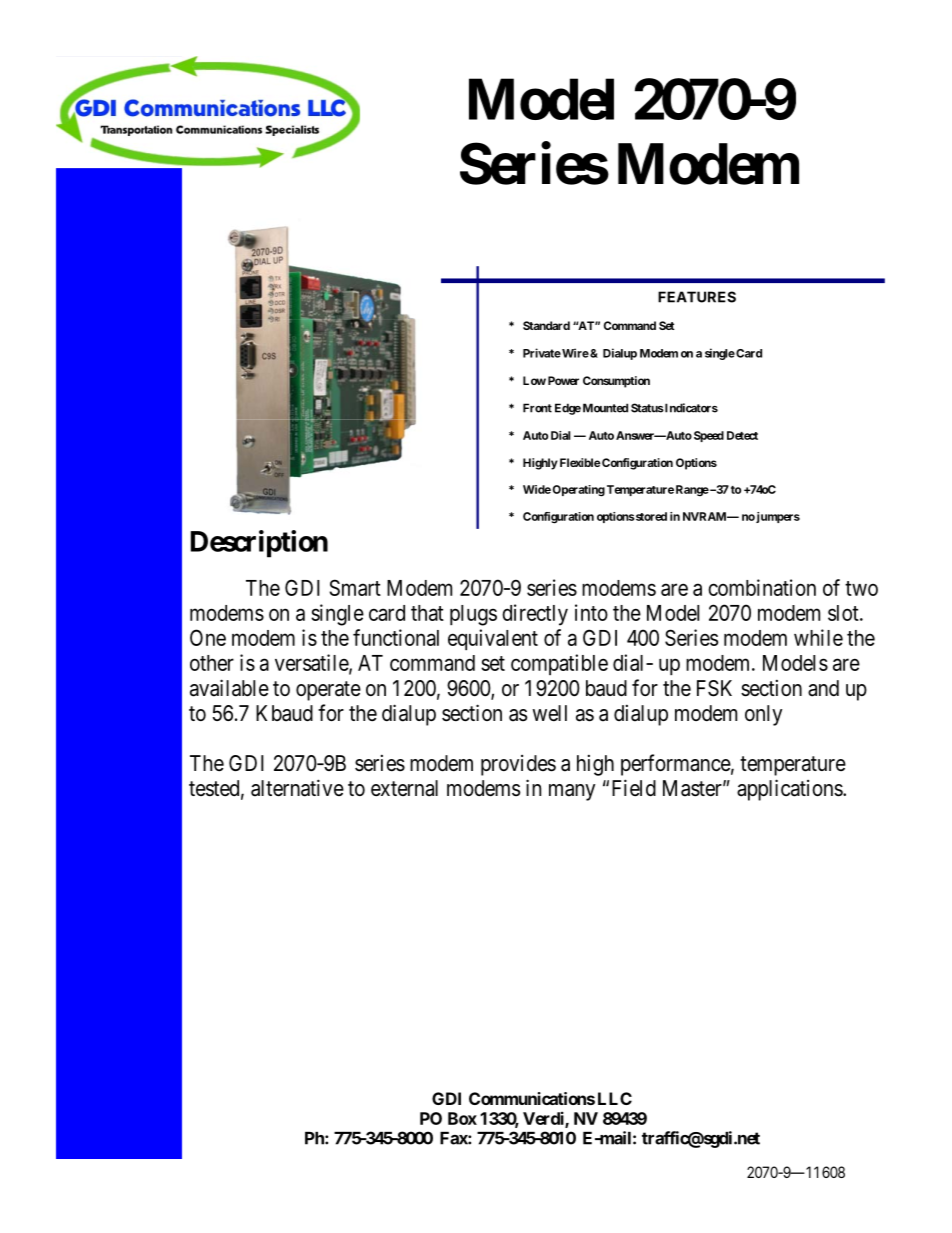 This page has width=952, height=1233. Describe the element at coordinates (546, 325) in the page. I see `Standard` at that location.
